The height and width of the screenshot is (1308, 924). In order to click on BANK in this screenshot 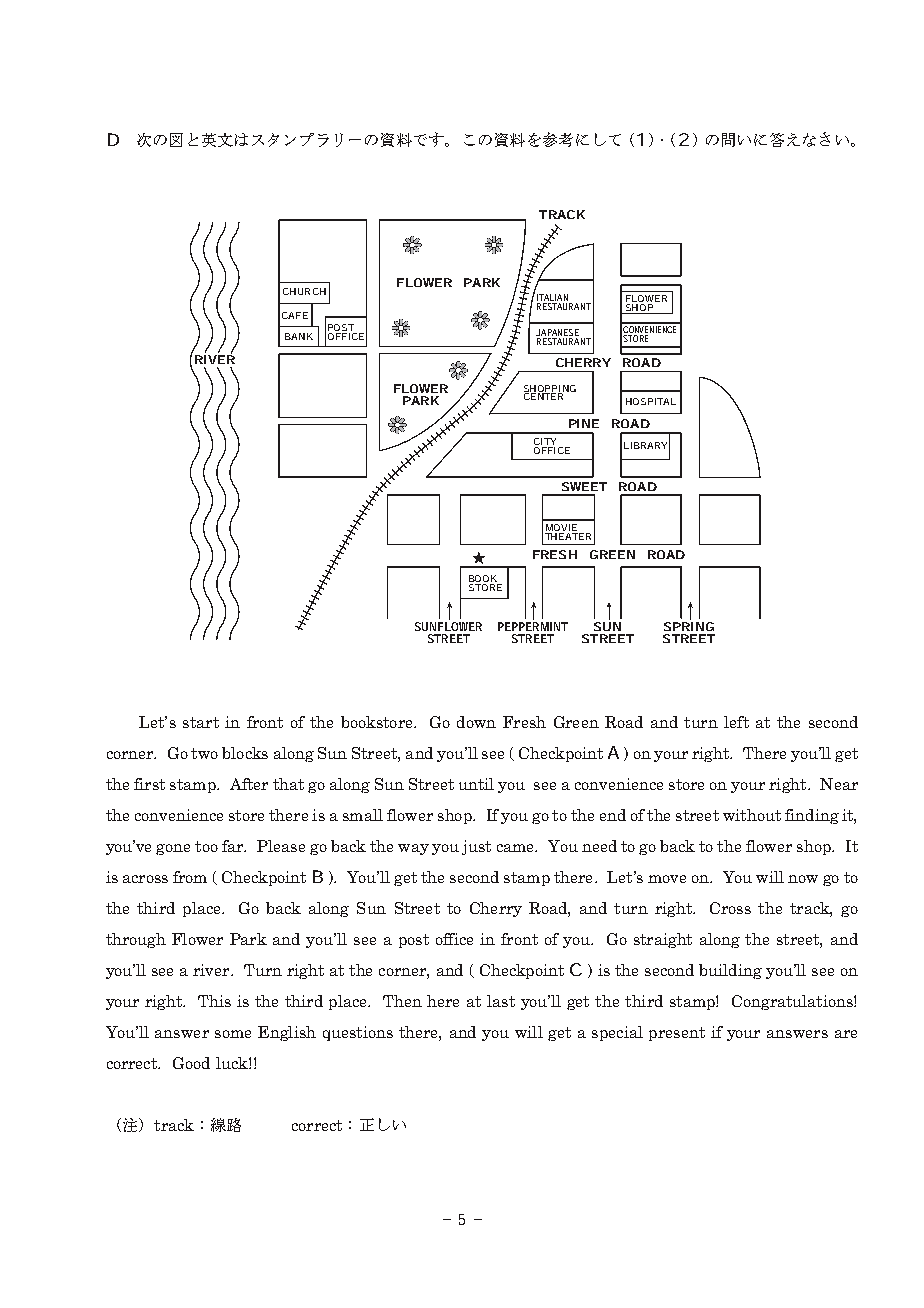, I will do `click(299, 336)`.
